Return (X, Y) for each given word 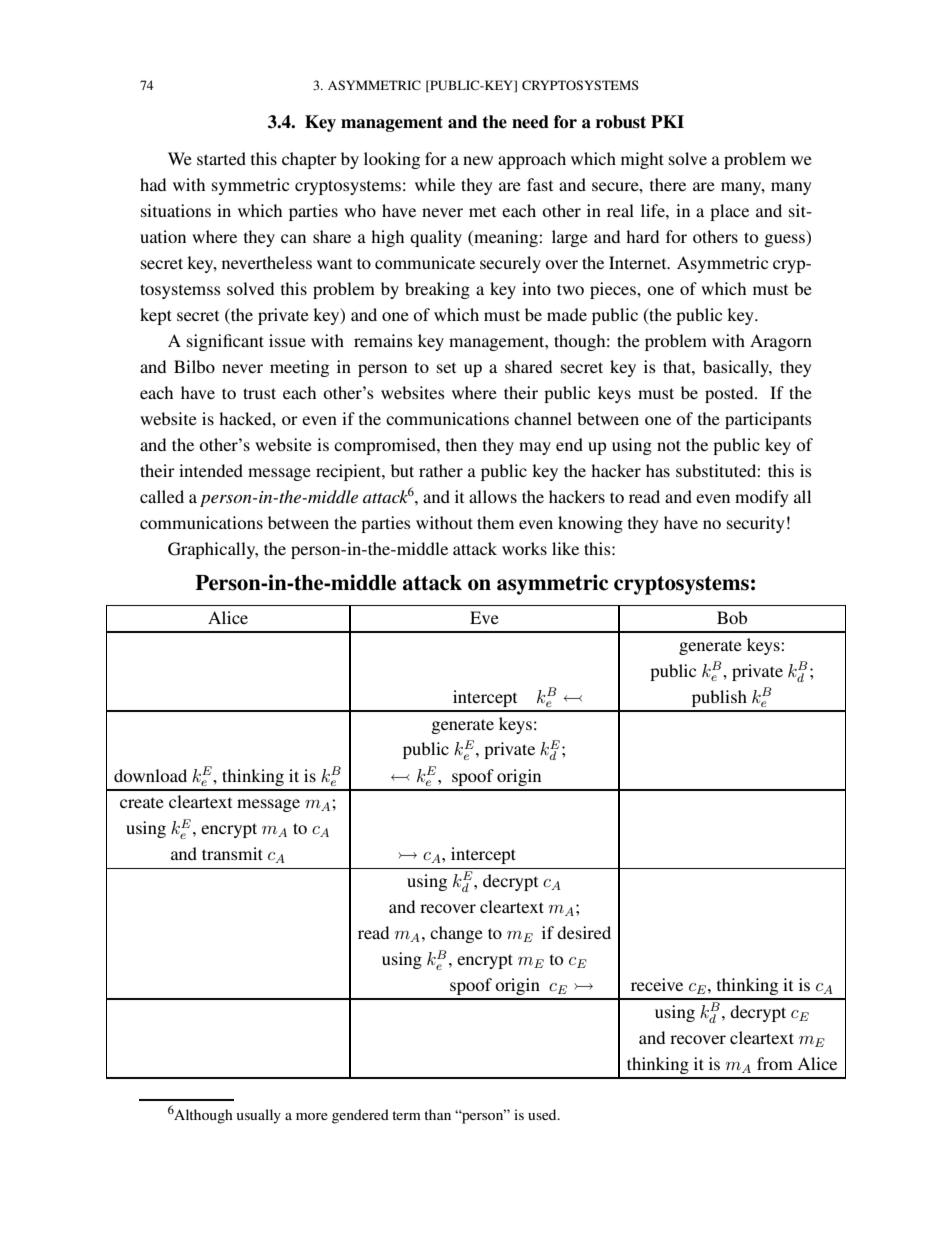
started (221, 158)
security (756, 524)
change (456, 934)
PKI (667, 121)
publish (719, 698)
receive (657, 984)
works (524, 548)
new (478, 160)
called (162, 496)
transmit (232, 853)
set (446, 368)
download (150, 775)
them (495, 522)
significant (225, 342)
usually (259, 1116)
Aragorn (781, 342)
